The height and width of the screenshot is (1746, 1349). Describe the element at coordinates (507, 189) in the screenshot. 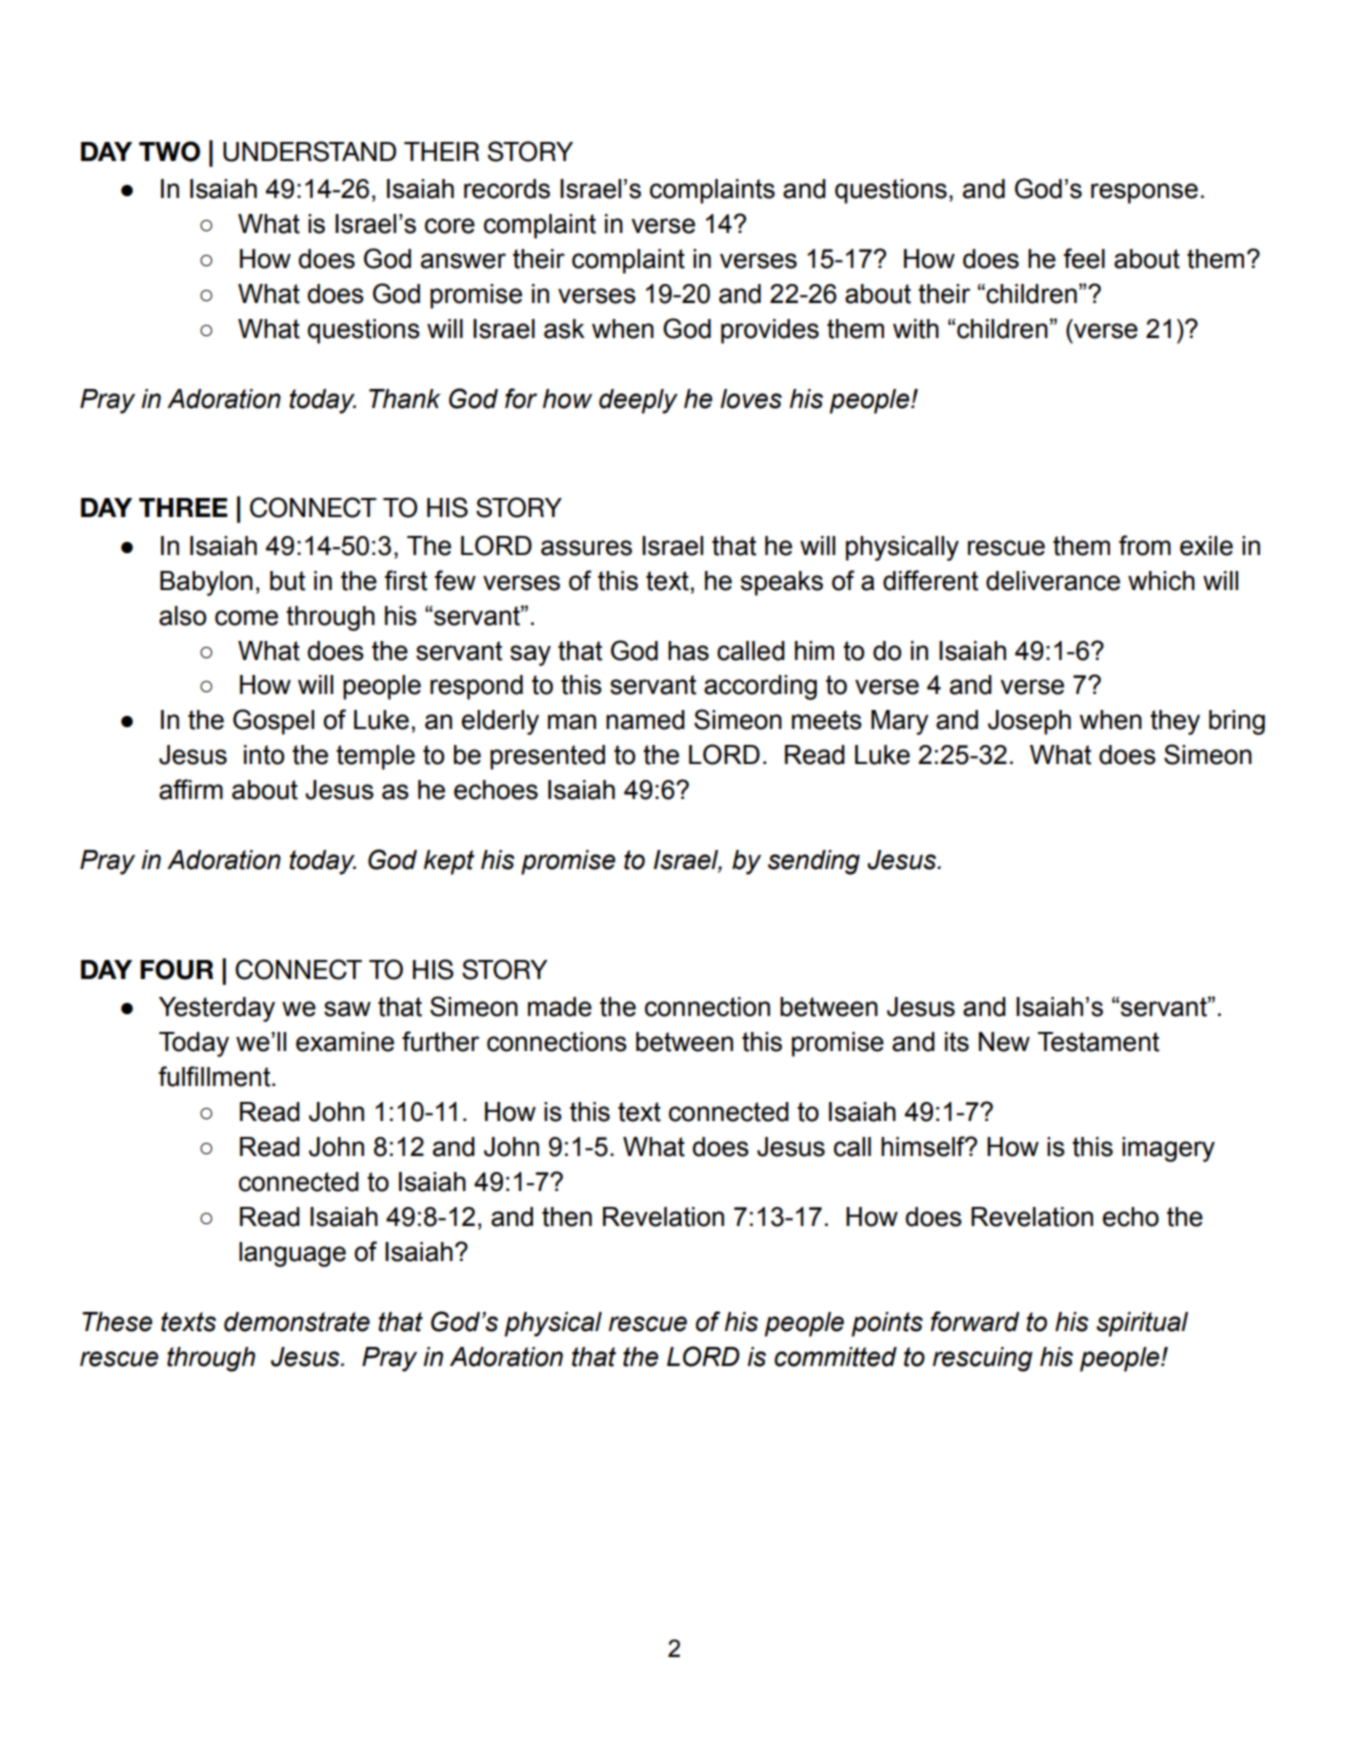

I see `records` at that location.
